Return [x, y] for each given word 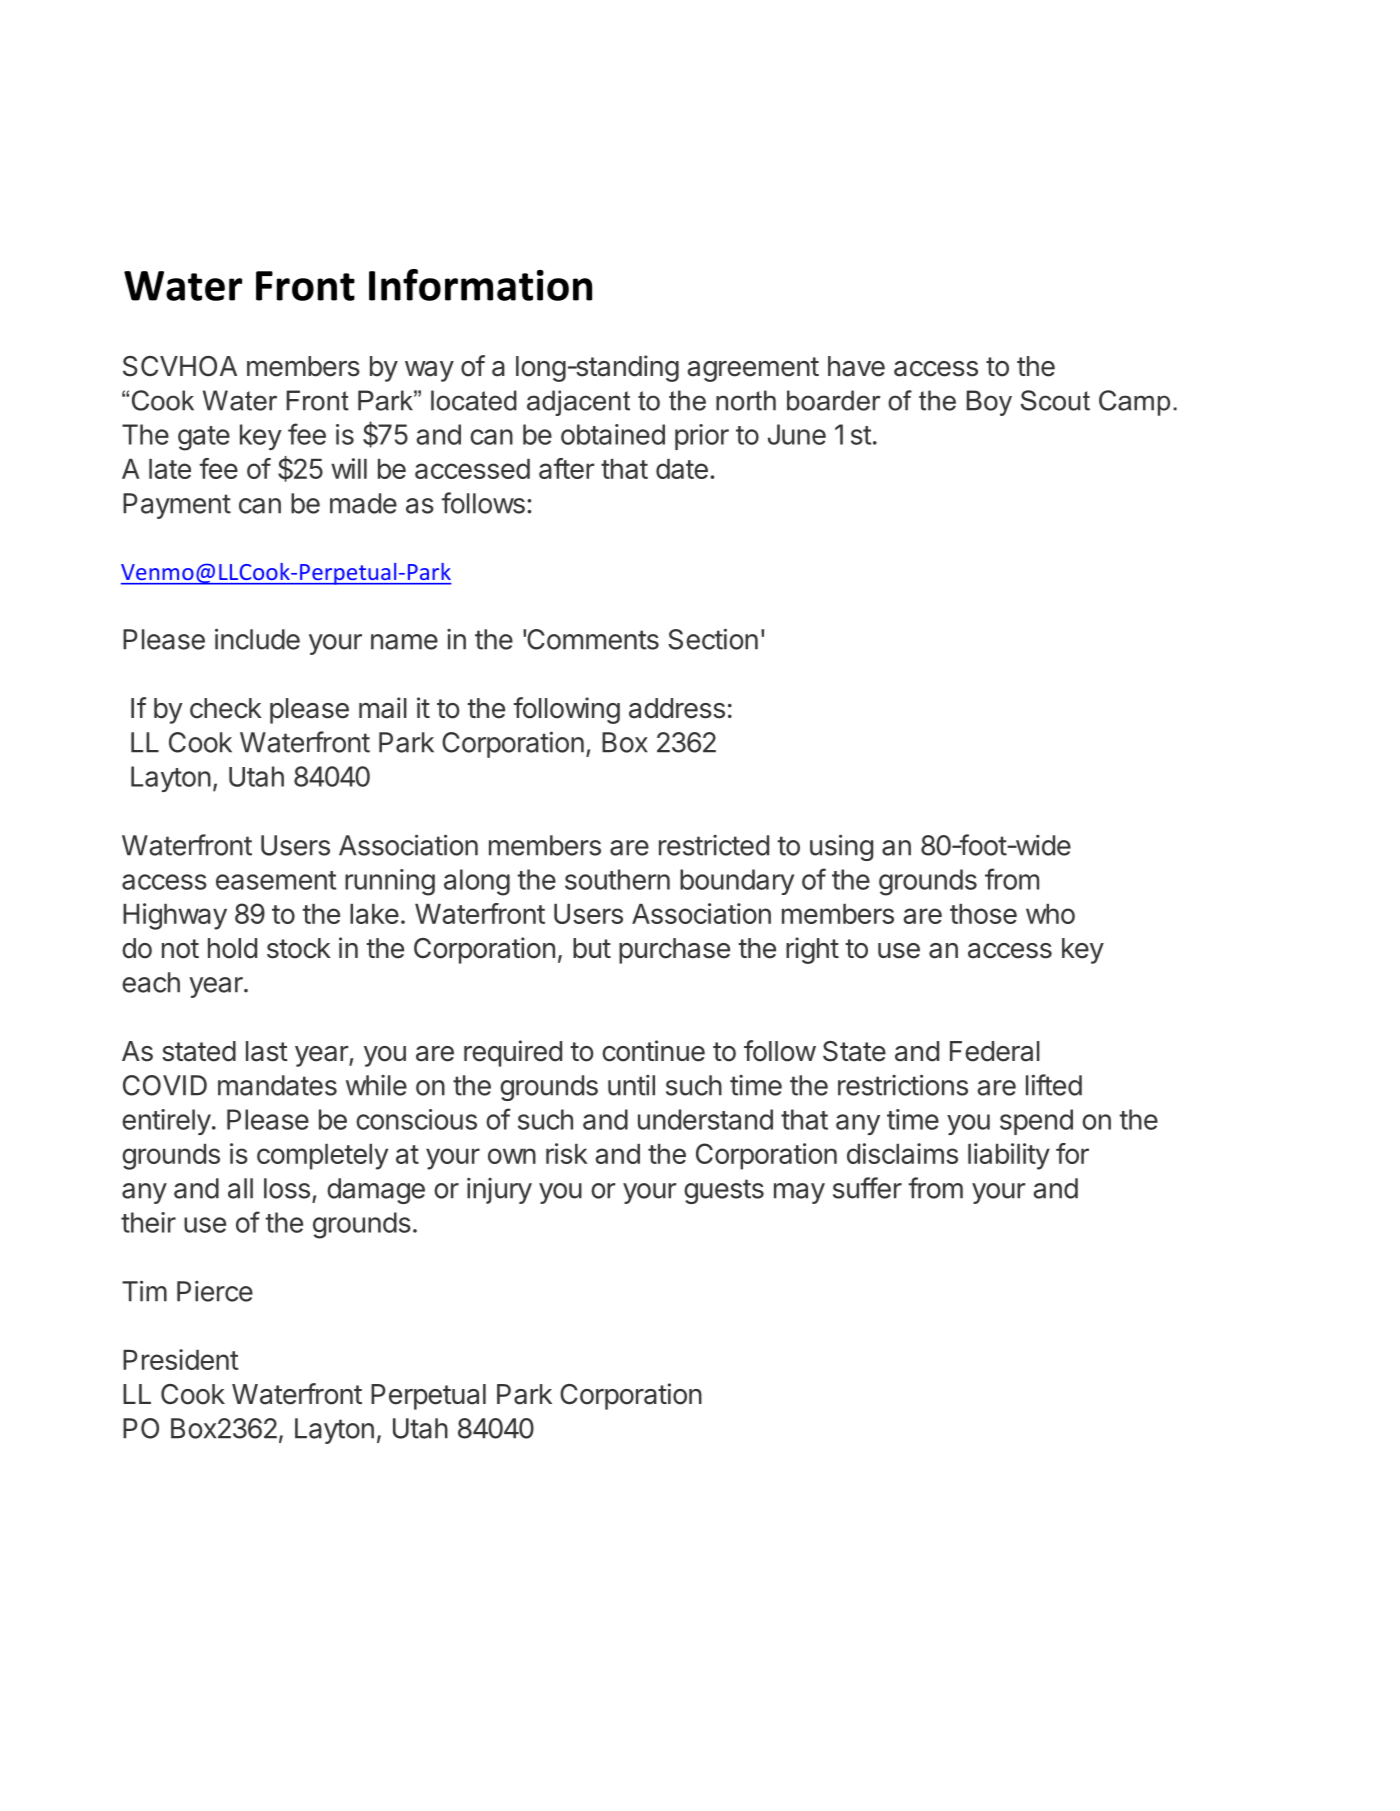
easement [276, 880]
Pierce [215, 1291]
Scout [1055, 400]
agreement [753, 369]
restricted [714, 845]
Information [480, 285]
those [983, 914]
